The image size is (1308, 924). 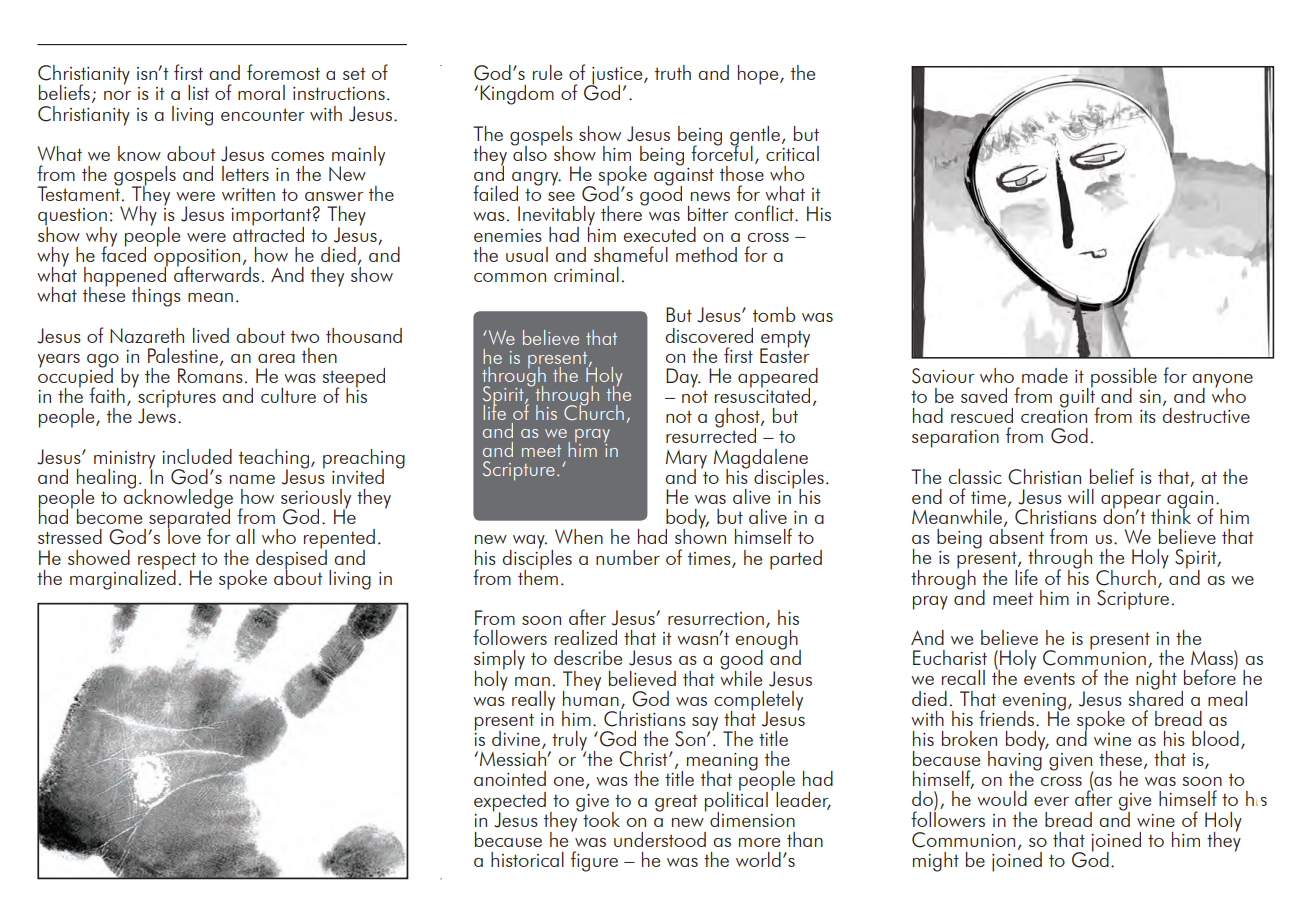 What do you see at coordinates (1049, 678) in the document?
I see `events` at bounding box center [1049, 678].
